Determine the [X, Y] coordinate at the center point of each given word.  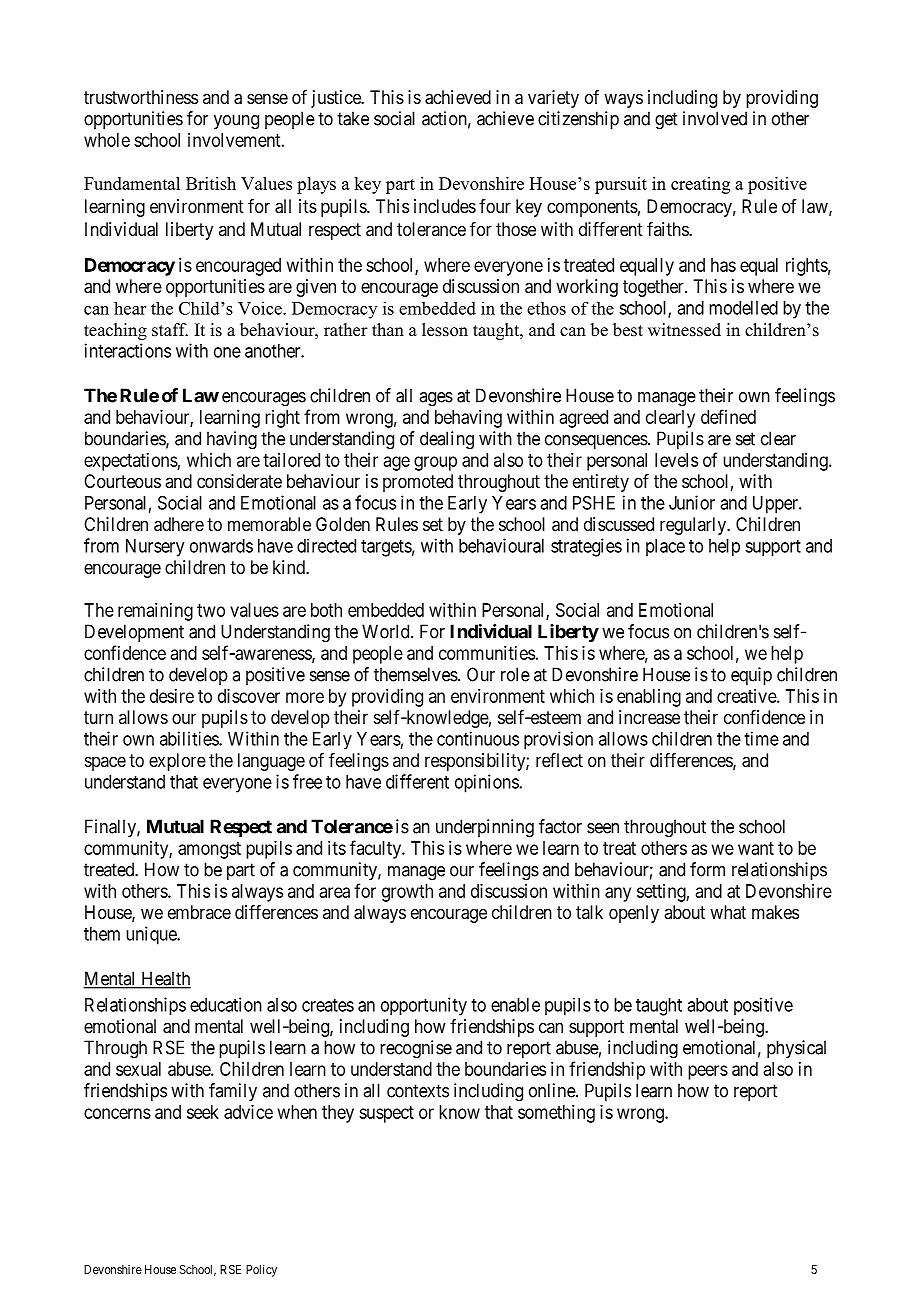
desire [172, 696]
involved [715, 118]
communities [487, 653]
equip [751, 676]
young [236, 122]
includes [445, 206]
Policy [261, 1270]
